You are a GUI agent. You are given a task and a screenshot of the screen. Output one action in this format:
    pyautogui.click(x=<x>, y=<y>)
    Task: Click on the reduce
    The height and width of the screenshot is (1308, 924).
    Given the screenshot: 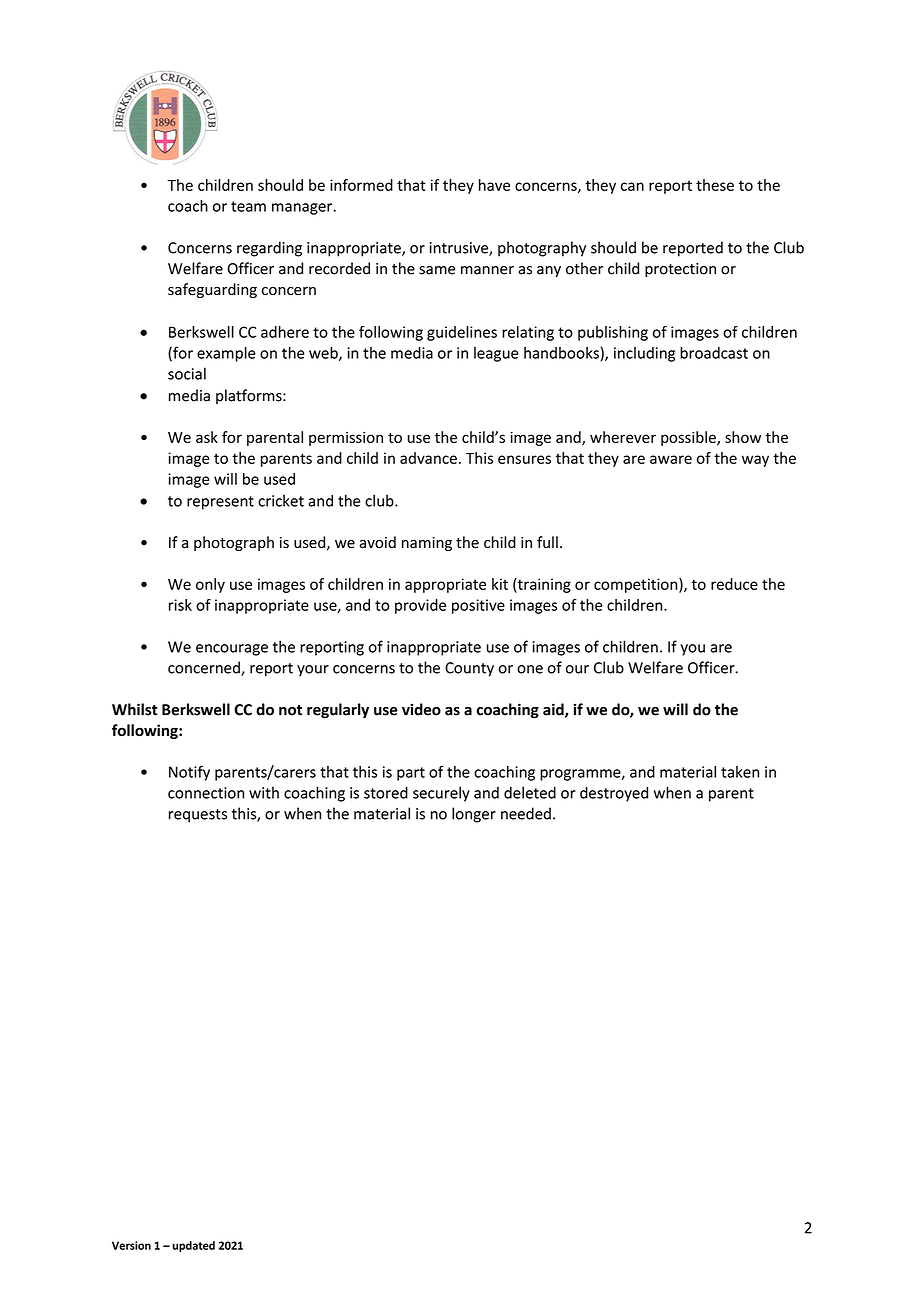 What is the action you would take?
    pyautogui.click(x=734, y=584)
